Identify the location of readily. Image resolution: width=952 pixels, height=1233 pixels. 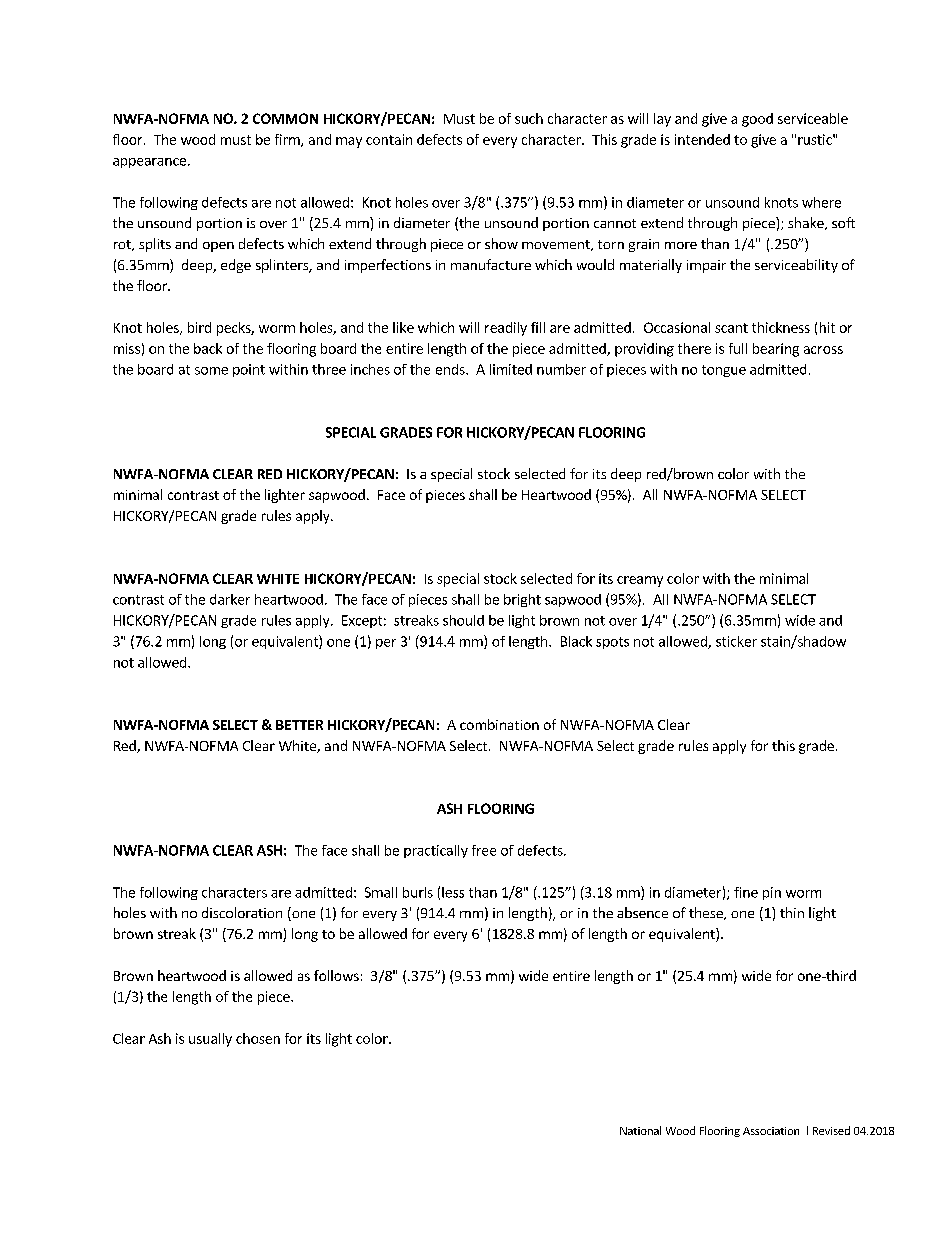
(506, 329).
